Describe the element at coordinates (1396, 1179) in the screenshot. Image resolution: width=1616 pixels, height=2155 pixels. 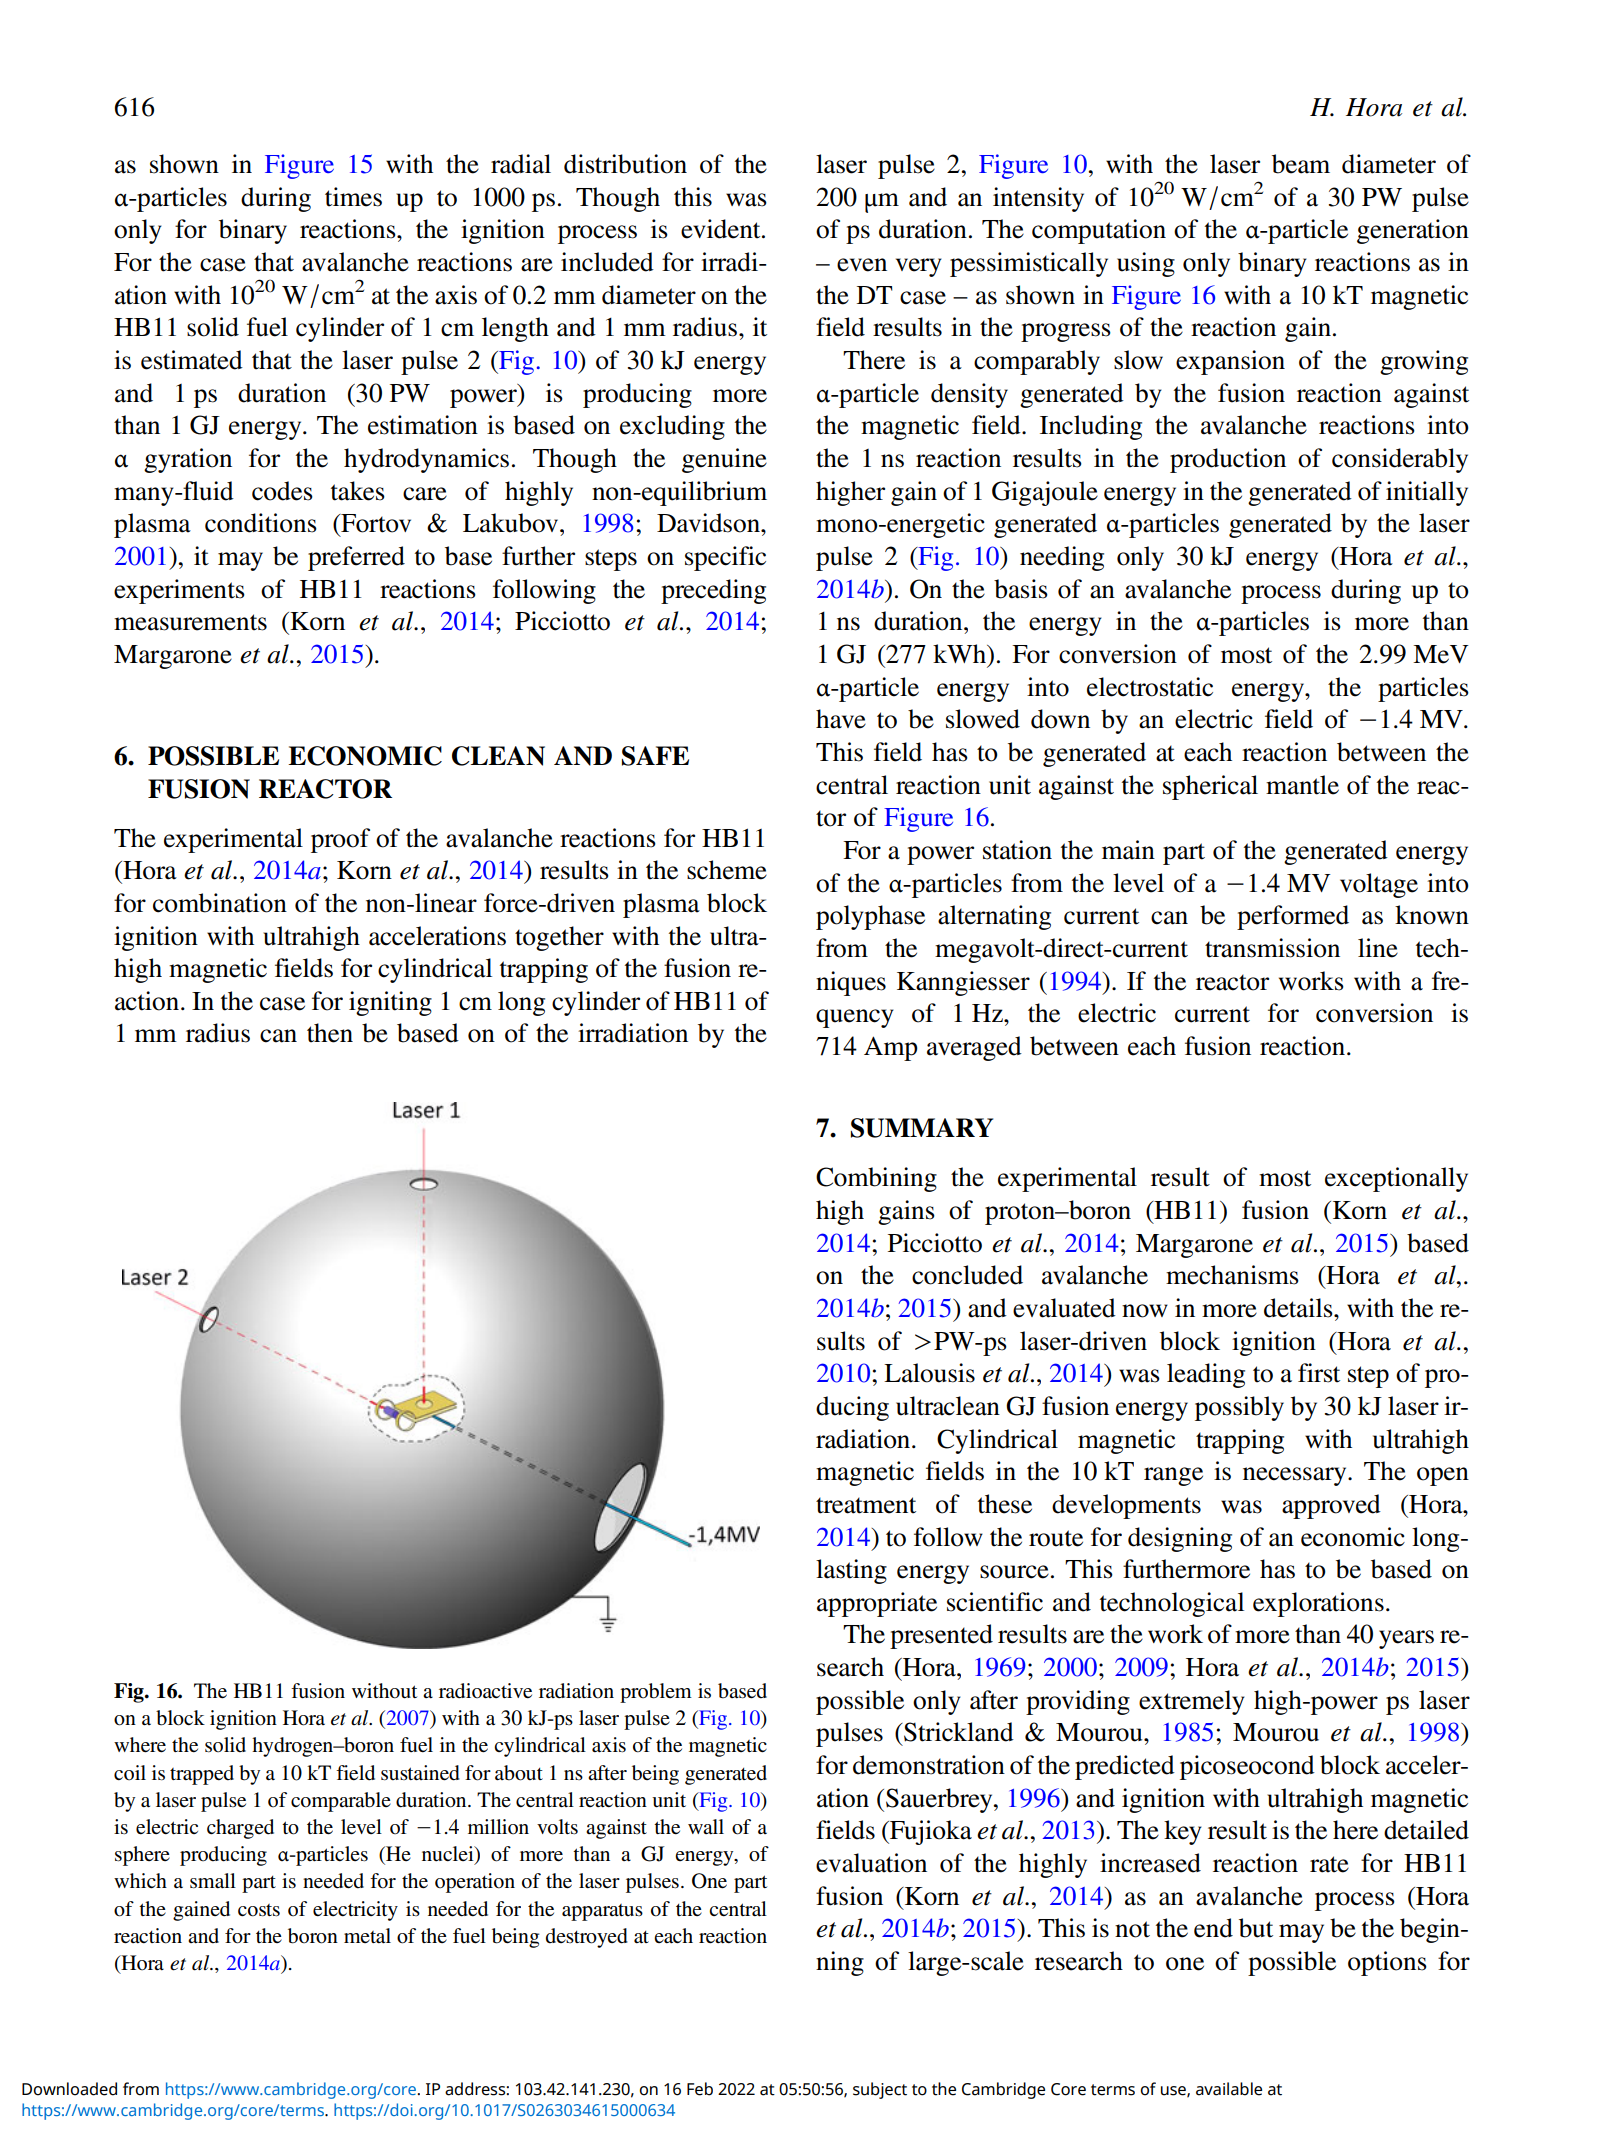
I see `exceptionally` at that location.
